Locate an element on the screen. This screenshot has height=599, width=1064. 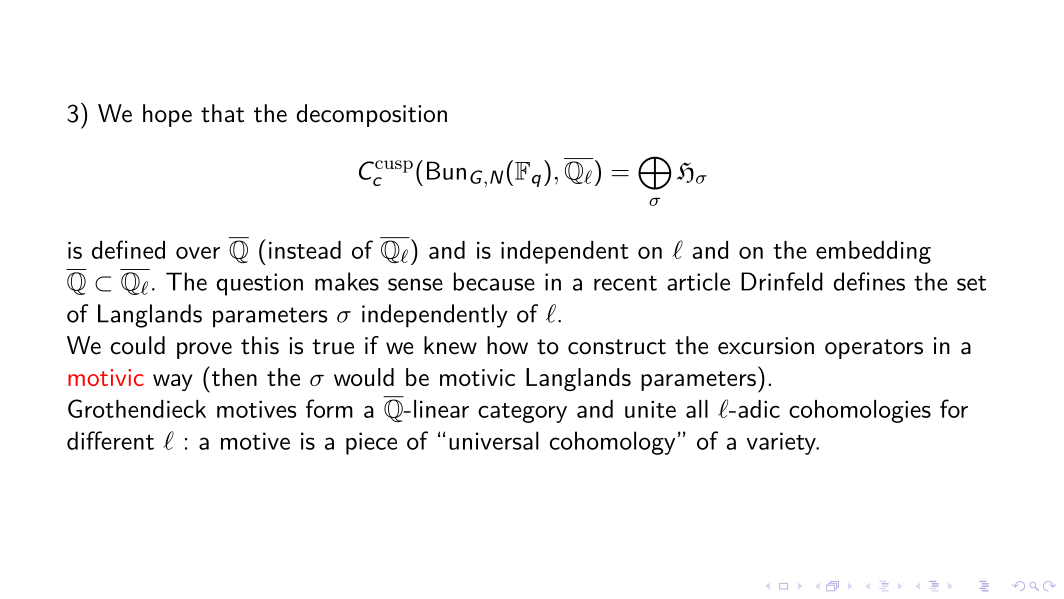
defines is located at coordinates (869, 281).
